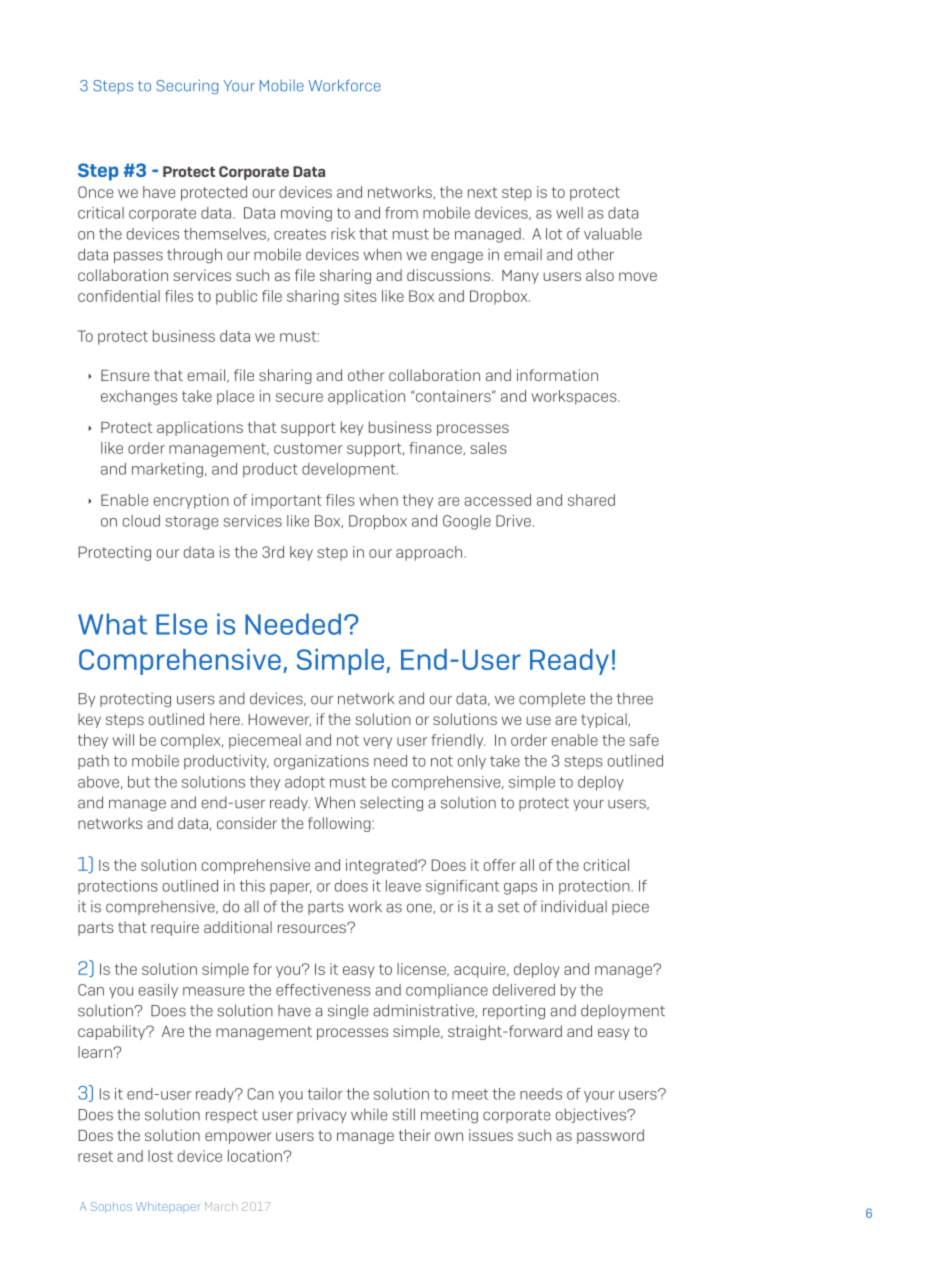 This page has height=1270, width=952. I want to click on Securing, so click(187, 86).
